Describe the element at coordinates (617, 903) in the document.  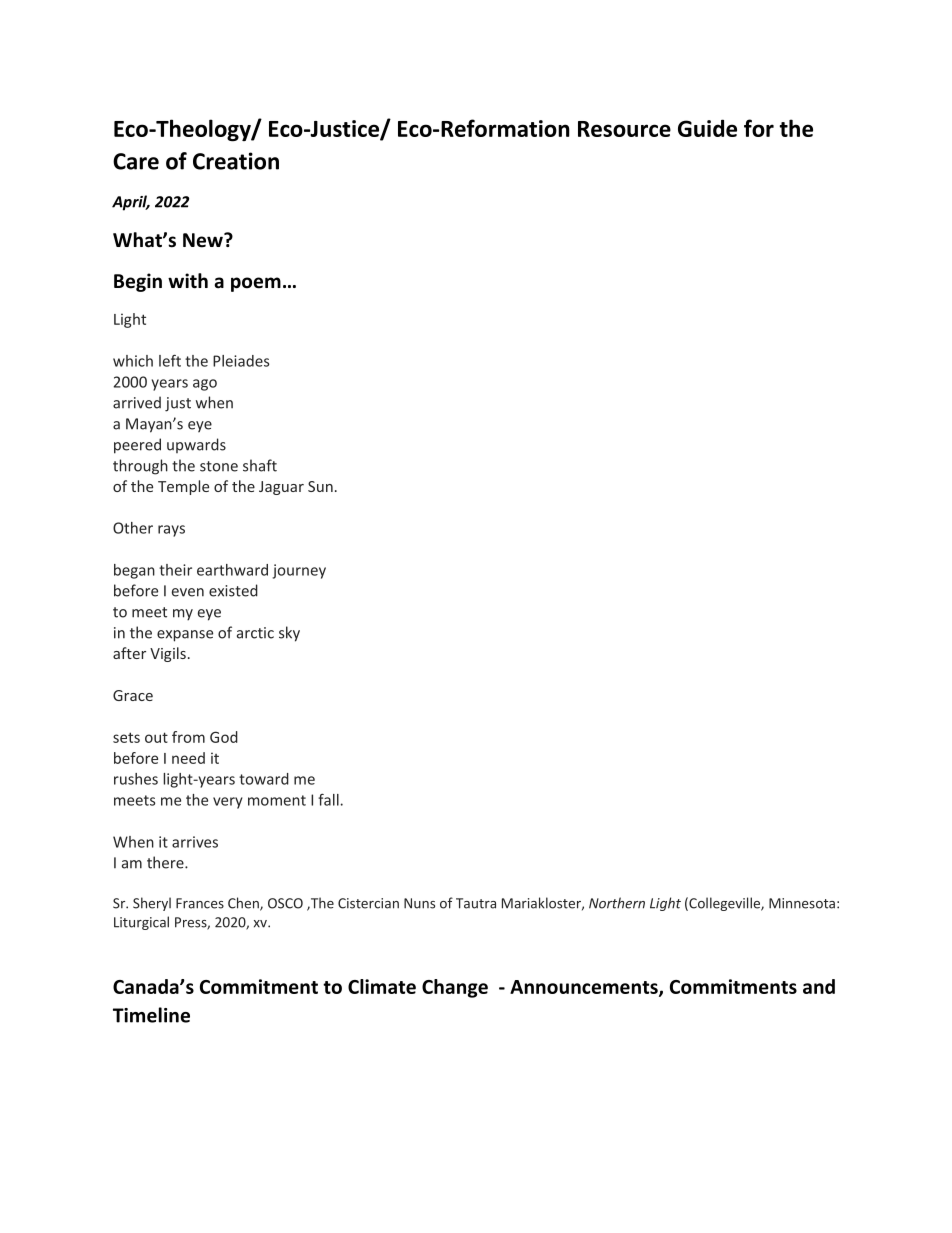
I see `Northern` at that location.
